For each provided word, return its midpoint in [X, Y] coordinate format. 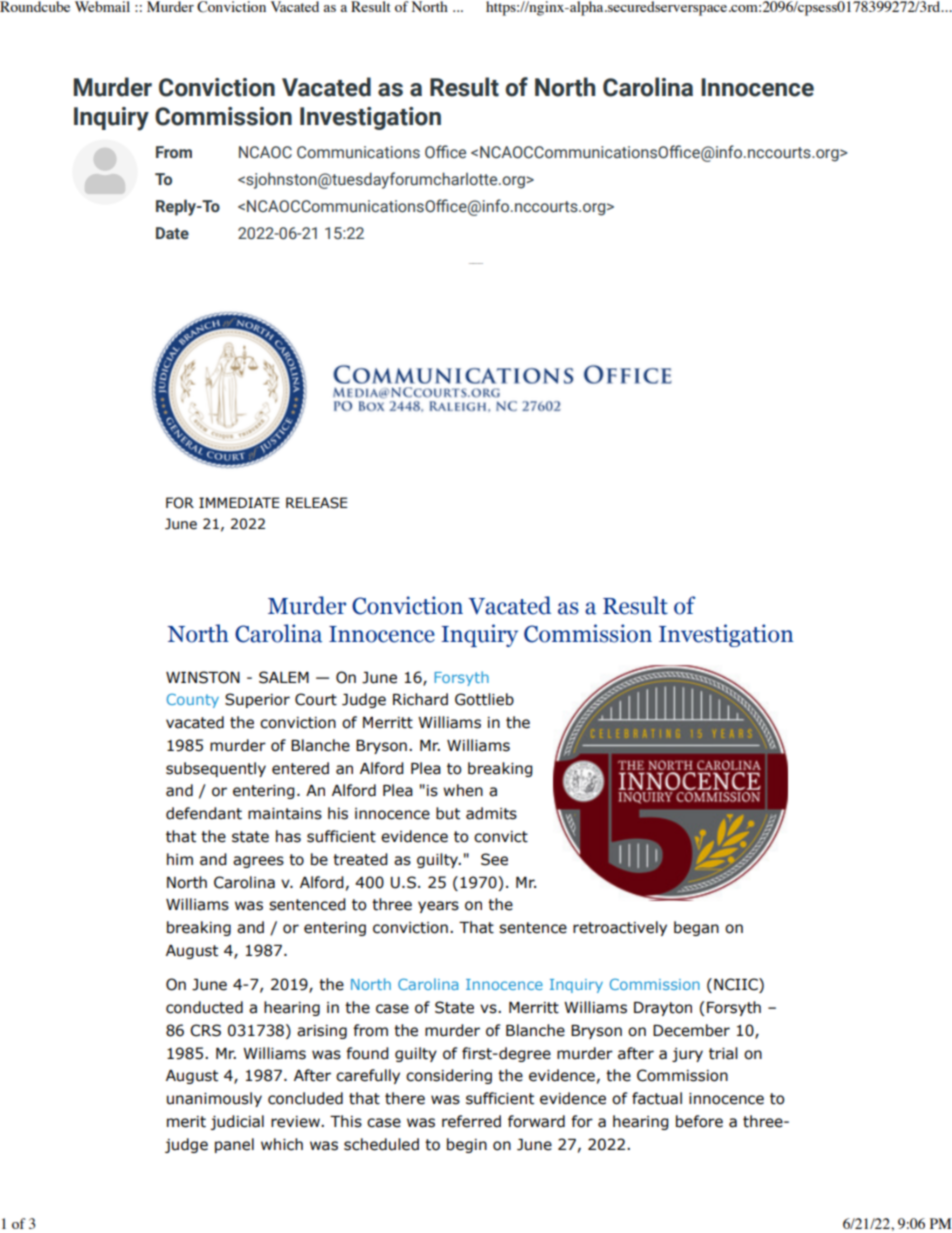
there [405, 1098]
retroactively [620, 928]
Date [172, 233]
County [193, 701]
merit [186, 1122]
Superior [257, 700]
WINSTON [203, 677]
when [463, 790]
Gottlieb [484, 699]
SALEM [284, 677]
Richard [420, 699]
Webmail [102, 6]
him [180, 859]
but [448, 813]
